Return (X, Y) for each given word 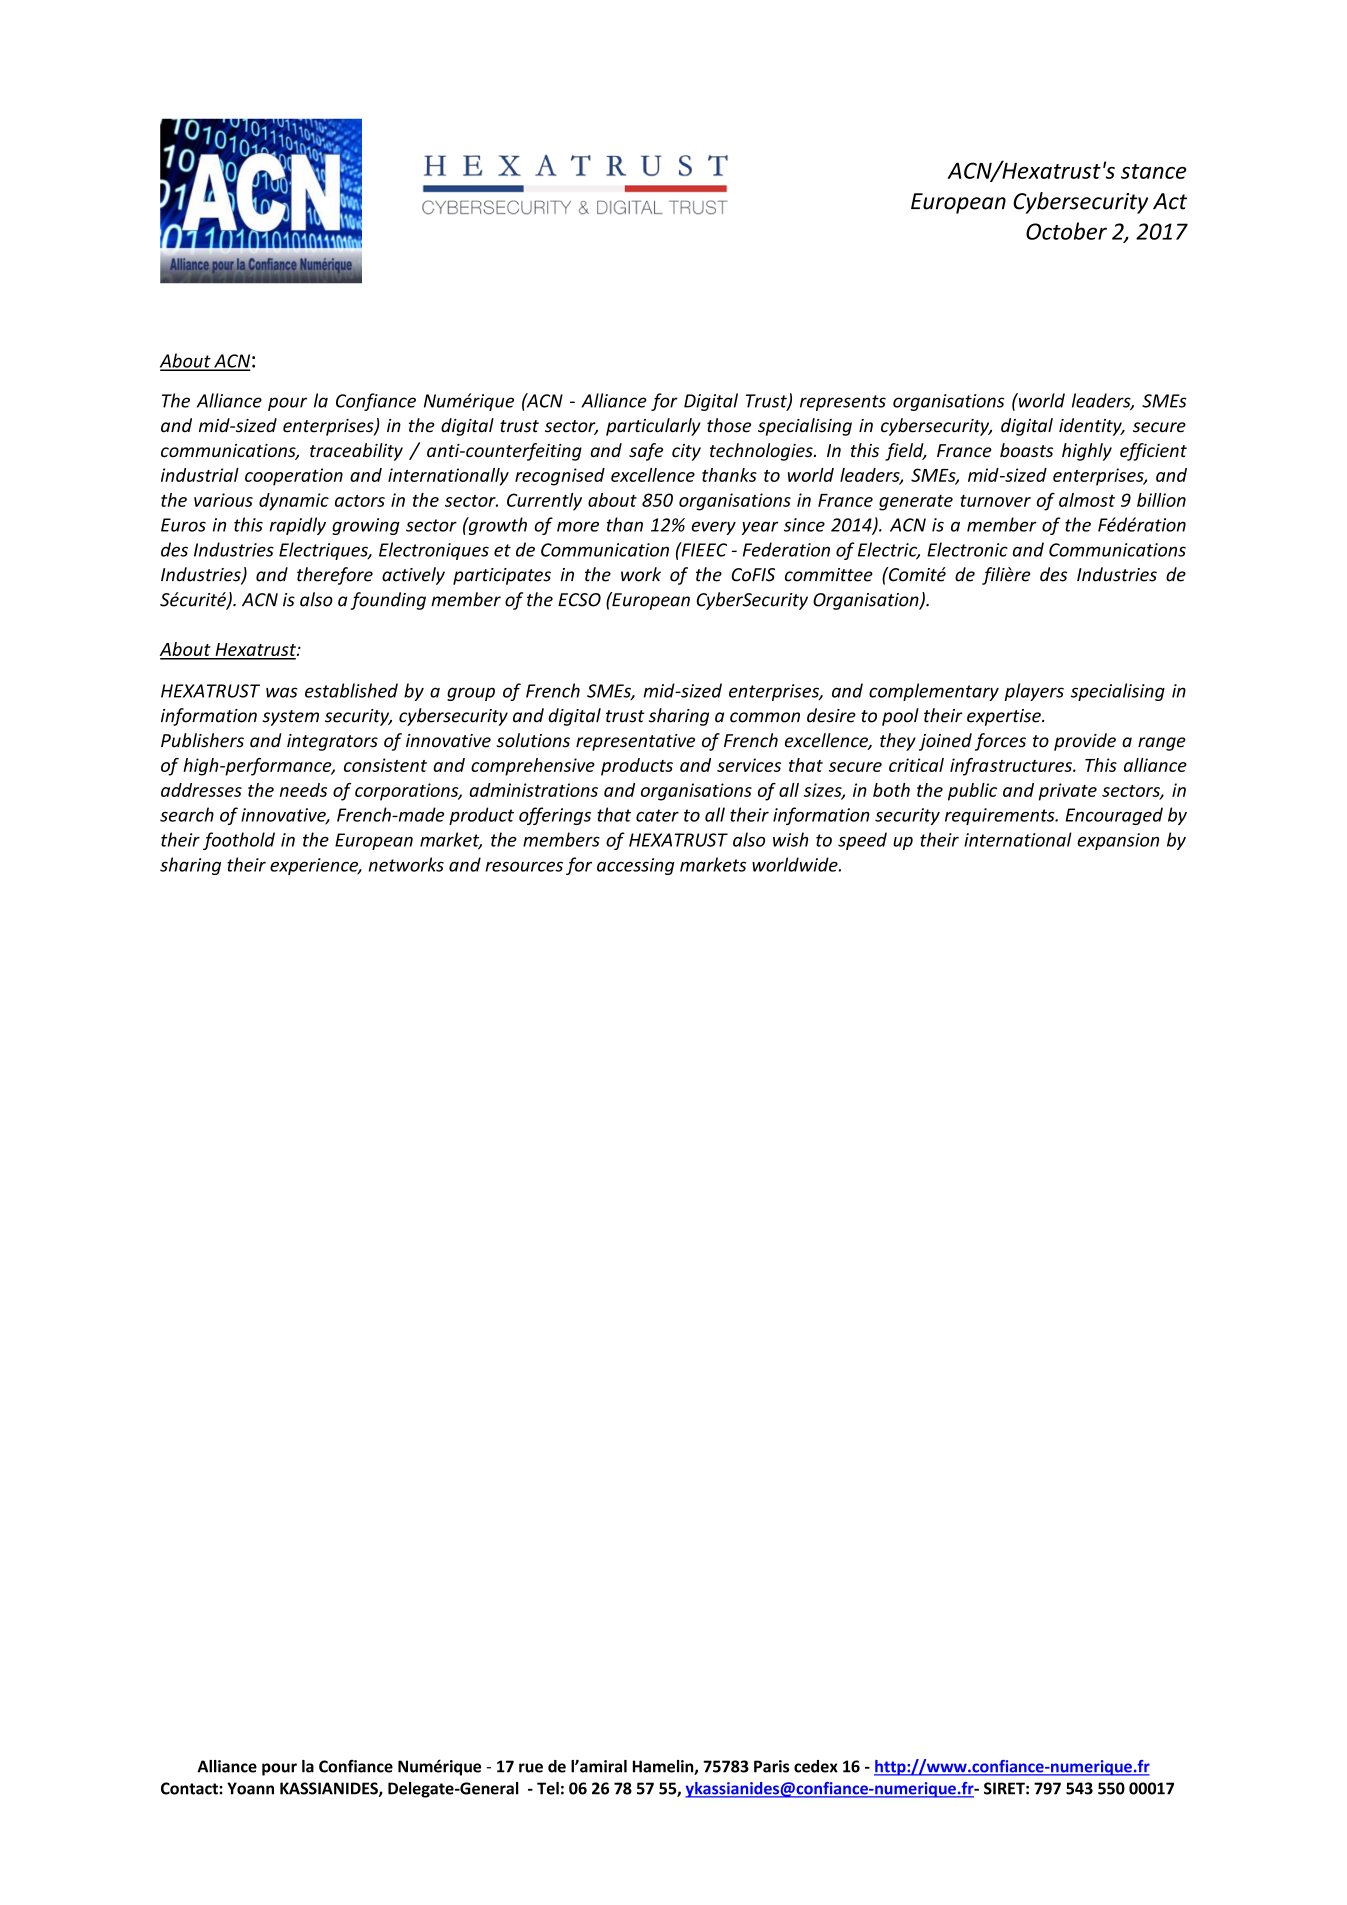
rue (531, 1768)
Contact (190, 1788)
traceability (356, 452)
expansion (1118, 841)
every (713, 528)
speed (862, 841)
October (1066, 231)
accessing (636, 866)
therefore (335, 576)
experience (315, 866)
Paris (771, 1766)
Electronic (967, 549)
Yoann (250, 1788)
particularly (653, 427)
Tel (548, 1788)
